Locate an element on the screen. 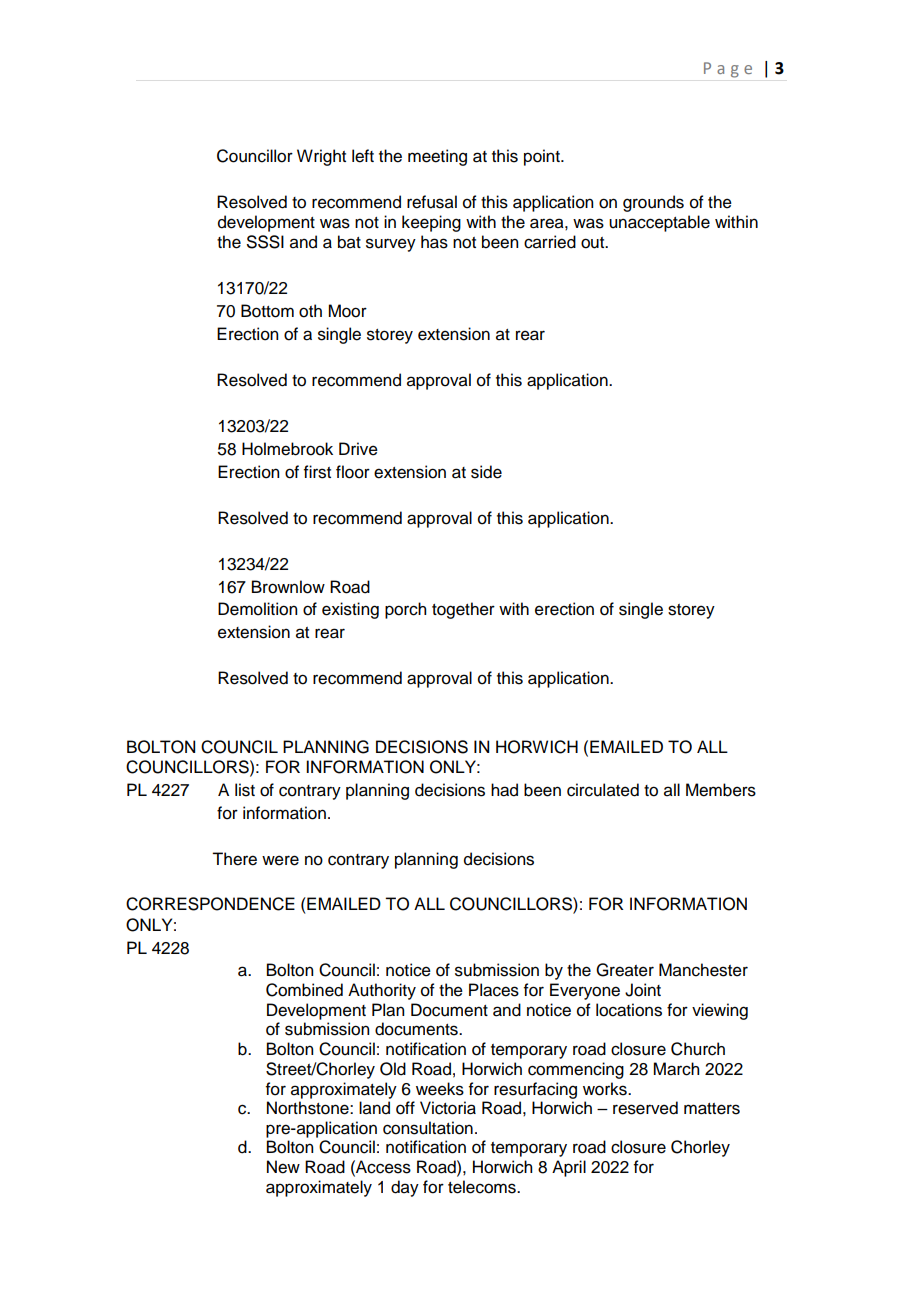 The width and height of the screenshot is (924, 1308). New is located at coordinates (283, 1167).
